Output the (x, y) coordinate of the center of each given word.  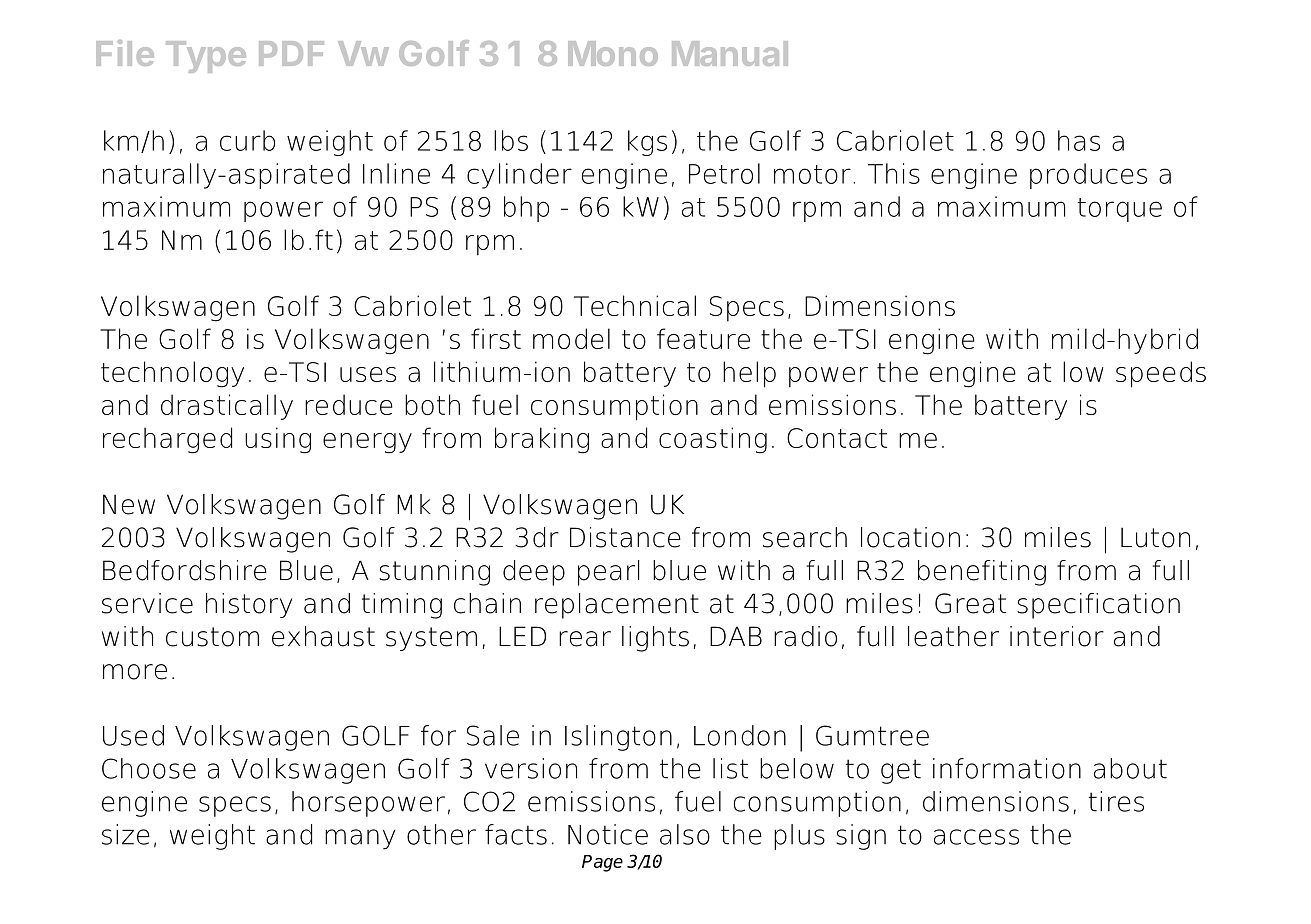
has (1079, 140)
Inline (396, 173)
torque (1120, 210)
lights (655, 639)
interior (1057, 636)
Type (206, 57)
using (278, 440)
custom (212, 637)
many (360, 839)
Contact (837, 438)
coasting (713, 440)
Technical (635, 305)
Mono (613, 53)
